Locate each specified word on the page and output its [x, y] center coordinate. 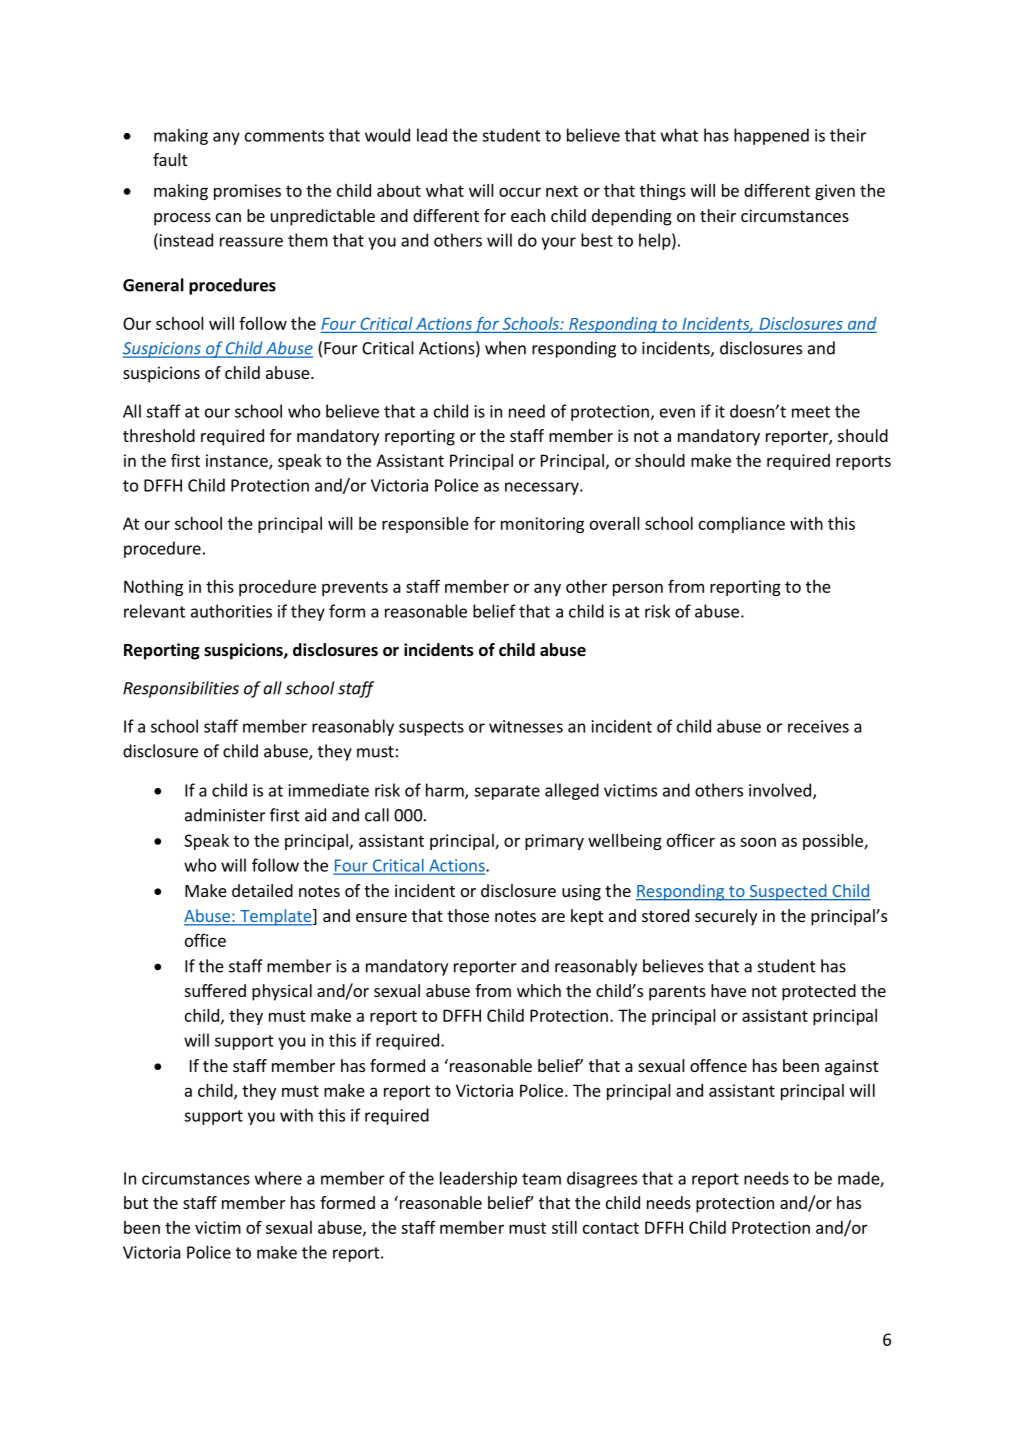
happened [771, 136]
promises [247, 192]
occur [520, 192]
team [541, 1179]
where [278, 1178]
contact [611, 1228]
